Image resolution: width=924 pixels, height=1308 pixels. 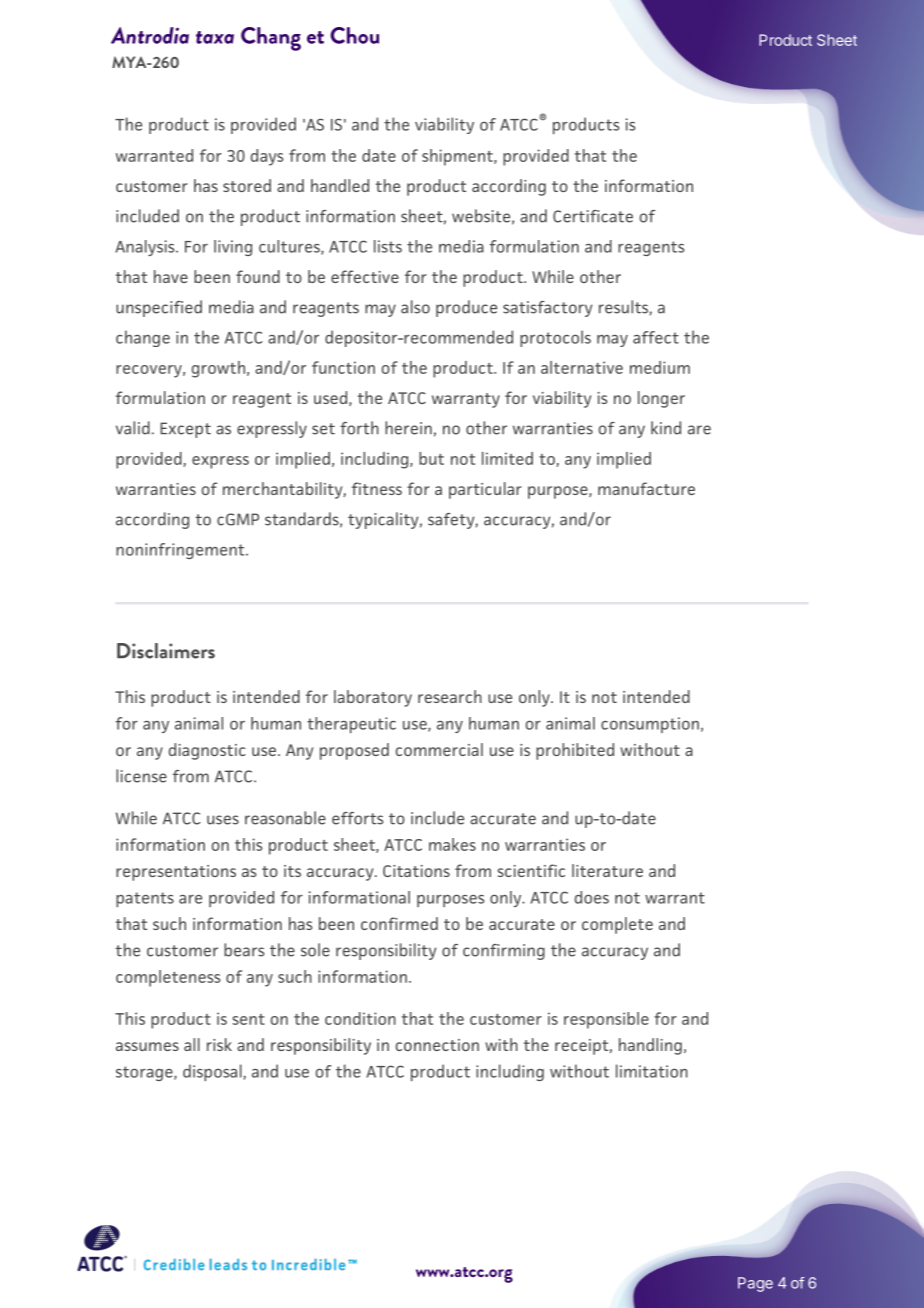 What do you see at coordinates (593, 216) in the screenshot?
I see `Certificate` at bounding box center [593, 216].
